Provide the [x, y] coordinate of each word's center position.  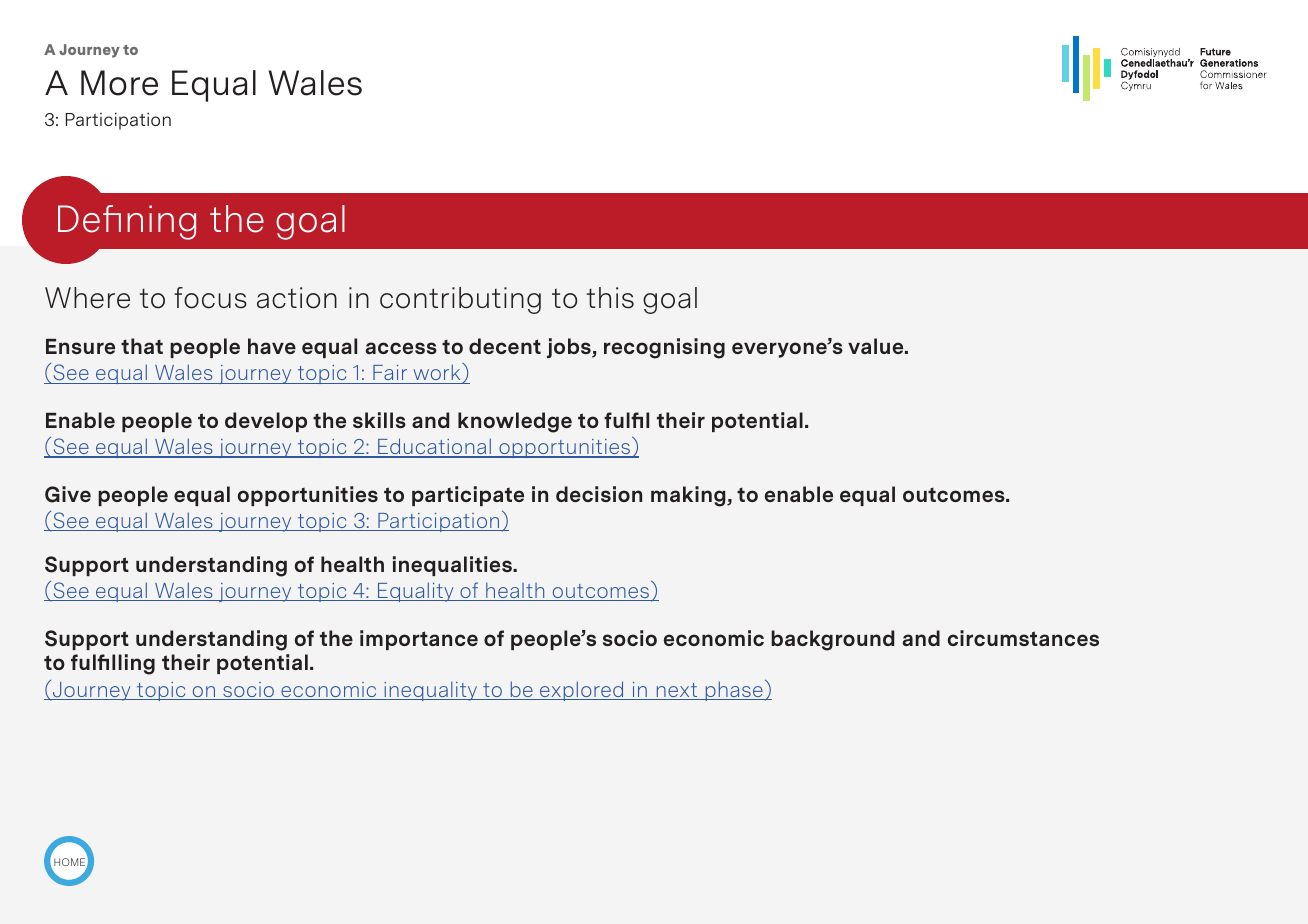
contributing [460, 300]
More [119, 83]
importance [419, 640]
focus [210, 298]
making [689, 496]
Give [68, 494]
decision [599, 494]
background [832, 640]
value [877, 346]
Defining [127, 222]
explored [582, 691]
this [610, 298]
